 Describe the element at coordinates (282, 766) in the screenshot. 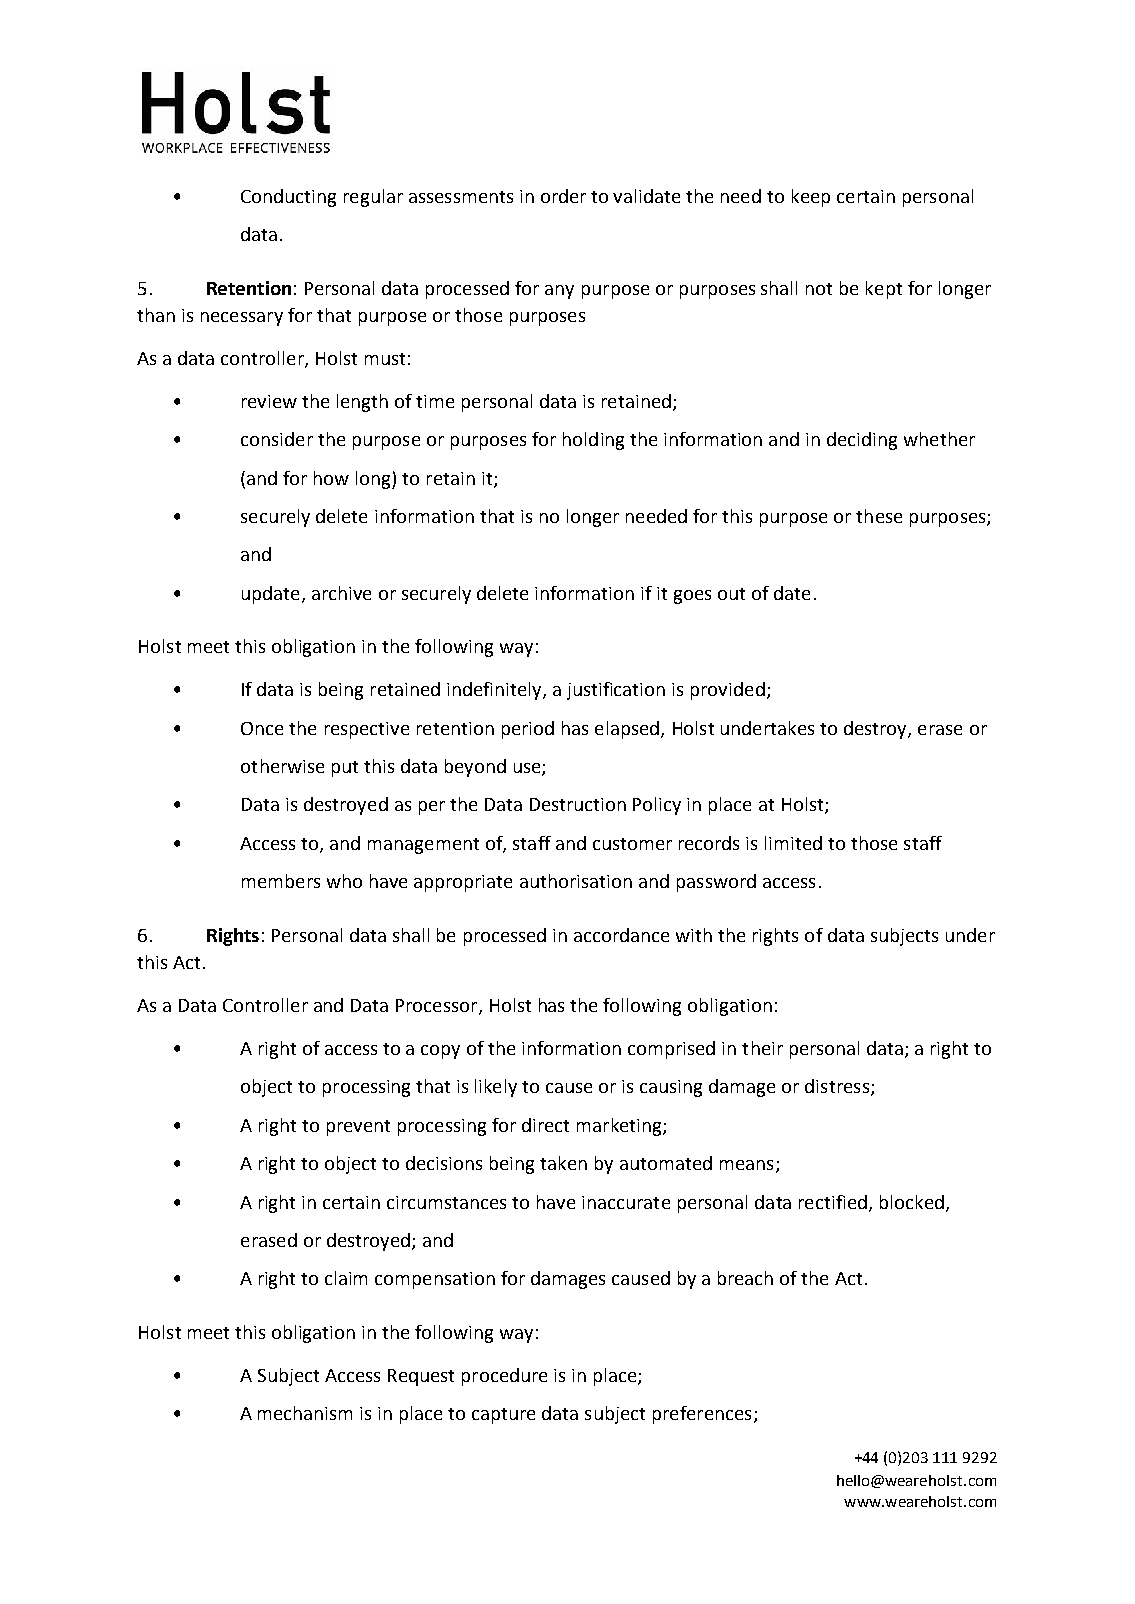

I see `otherwise` at that location.
